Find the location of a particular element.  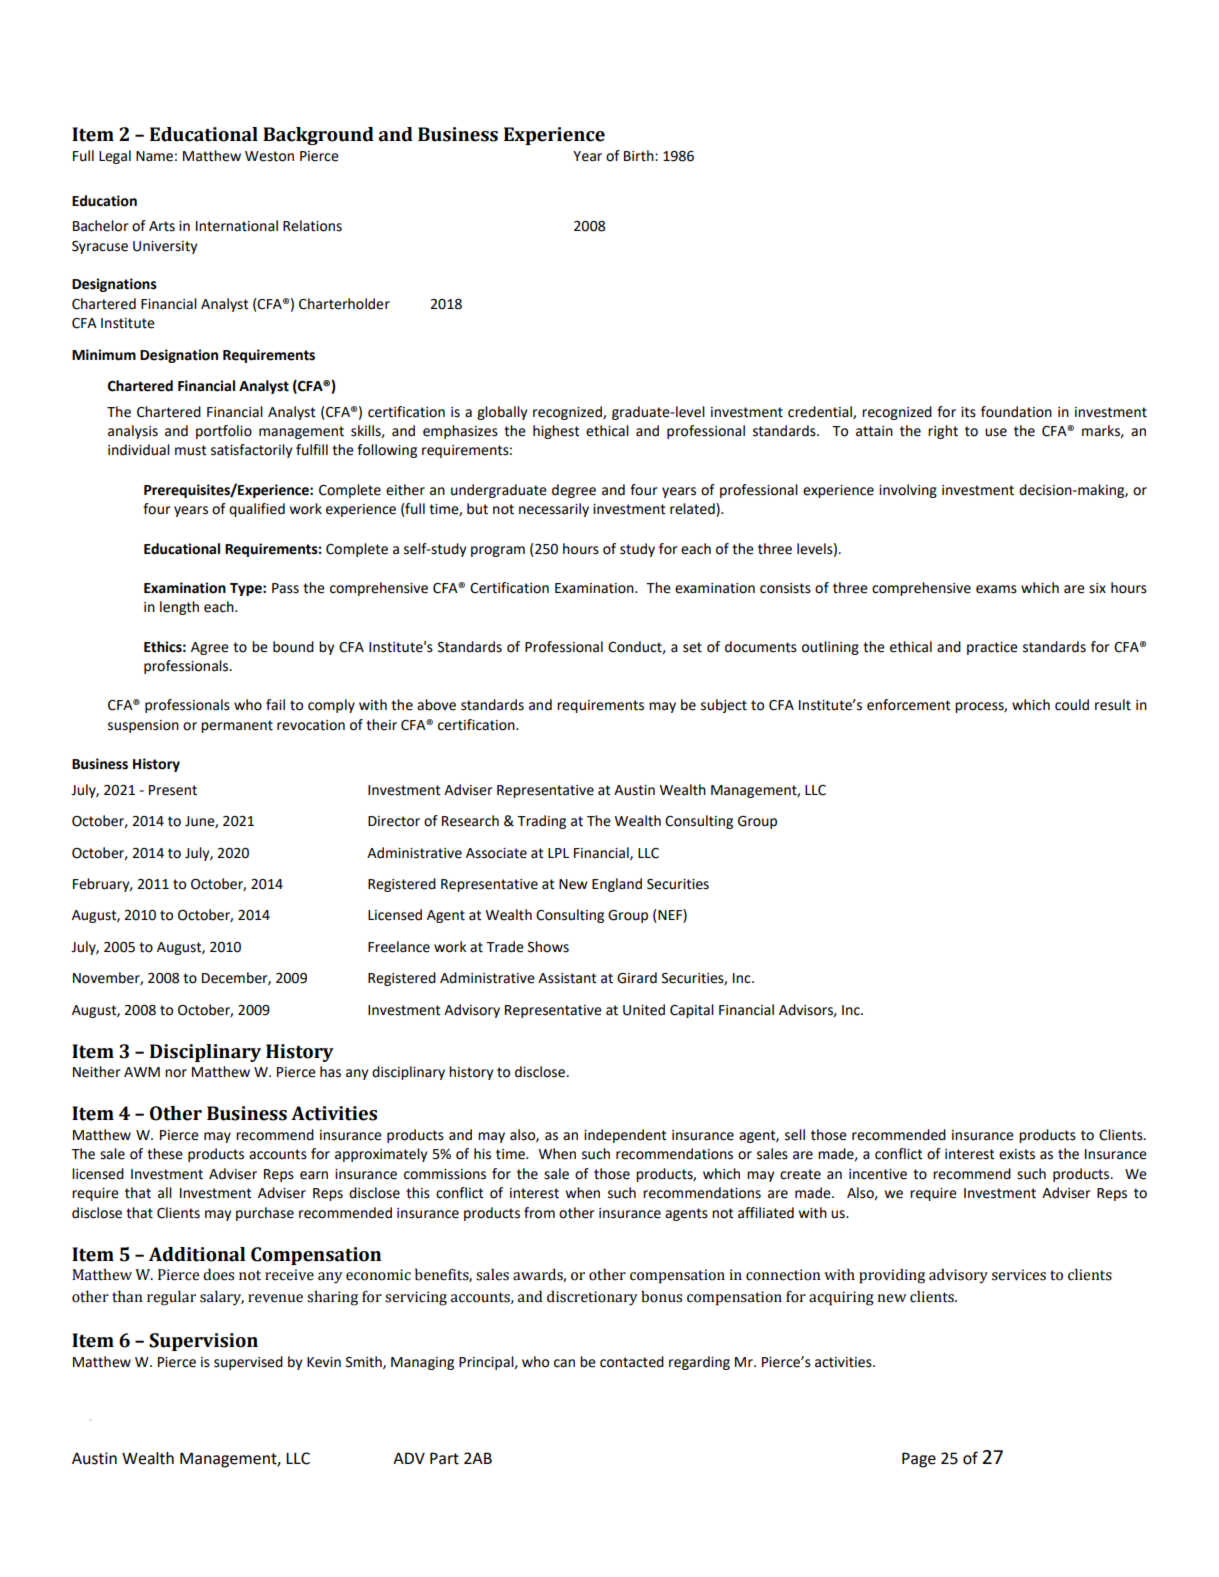

Page is located at coordinates (919, 1460).
